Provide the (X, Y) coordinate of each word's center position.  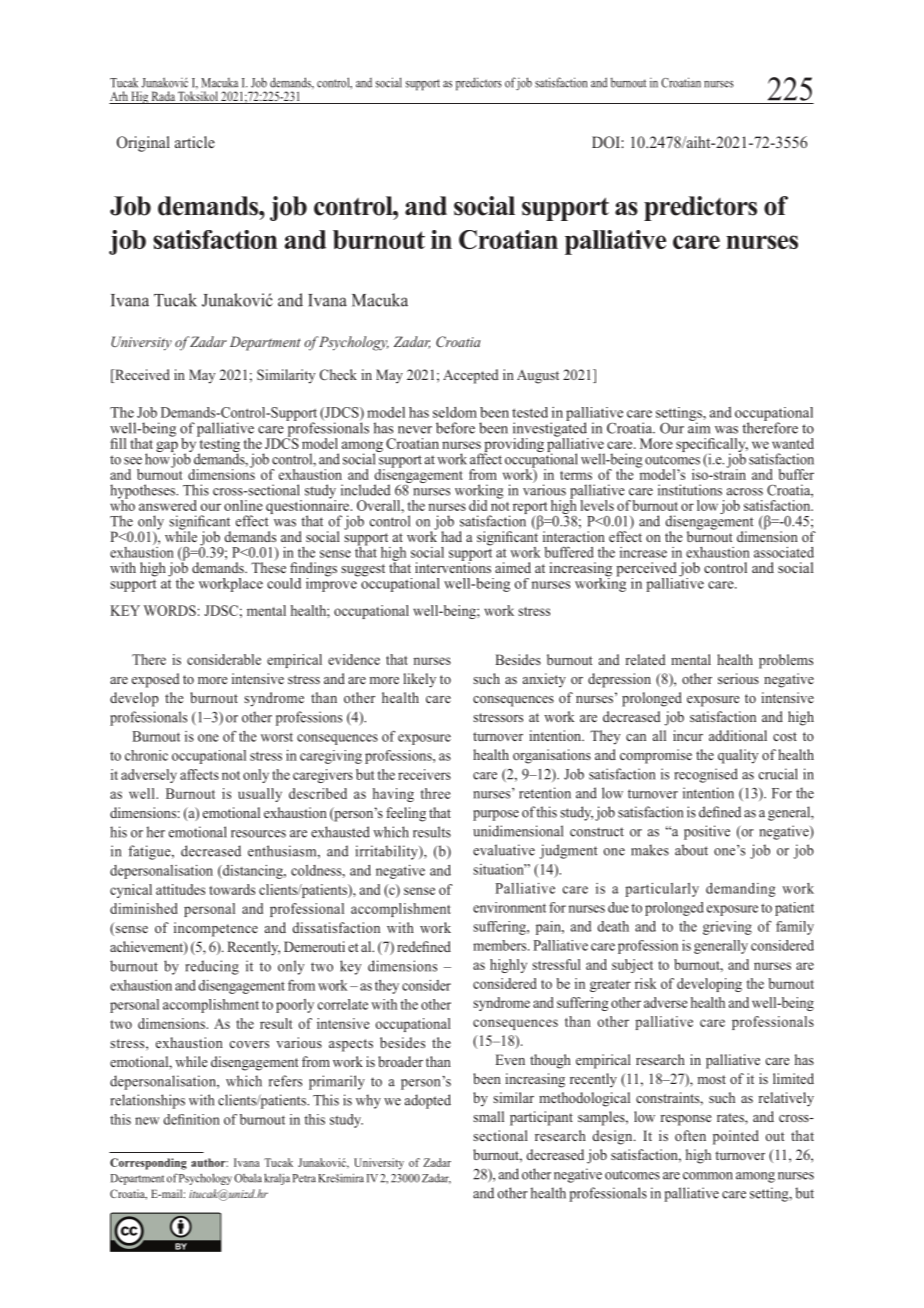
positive (707, 832)
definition (191, 1119)
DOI (607, 142)
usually (260, 795)
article (195, 142)
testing (218, 444)
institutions (690, 490)
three (435, 793)
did (478, 505)
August (538, 377)
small (488, 1116)
